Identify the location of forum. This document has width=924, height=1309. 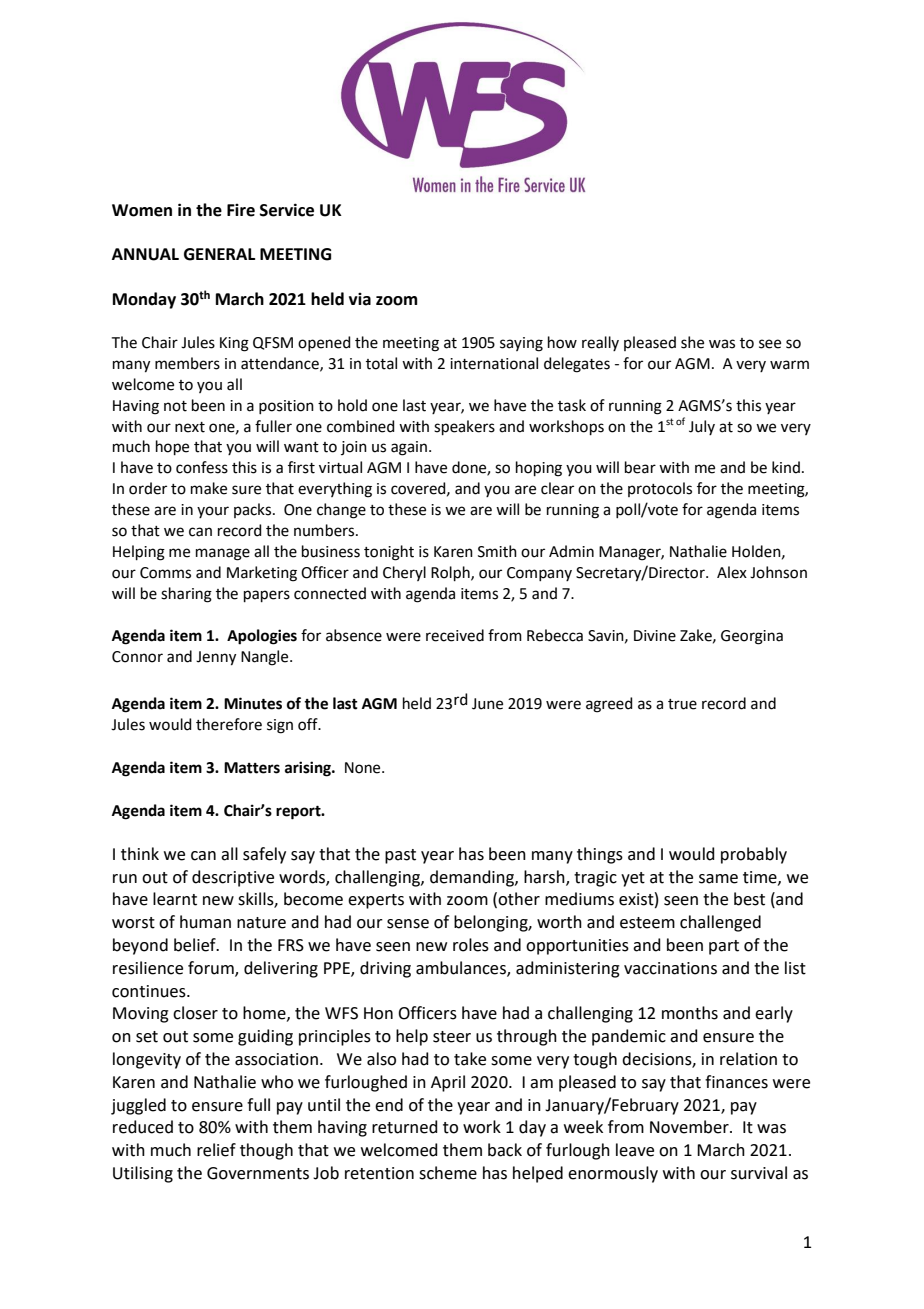
(212, 968).
